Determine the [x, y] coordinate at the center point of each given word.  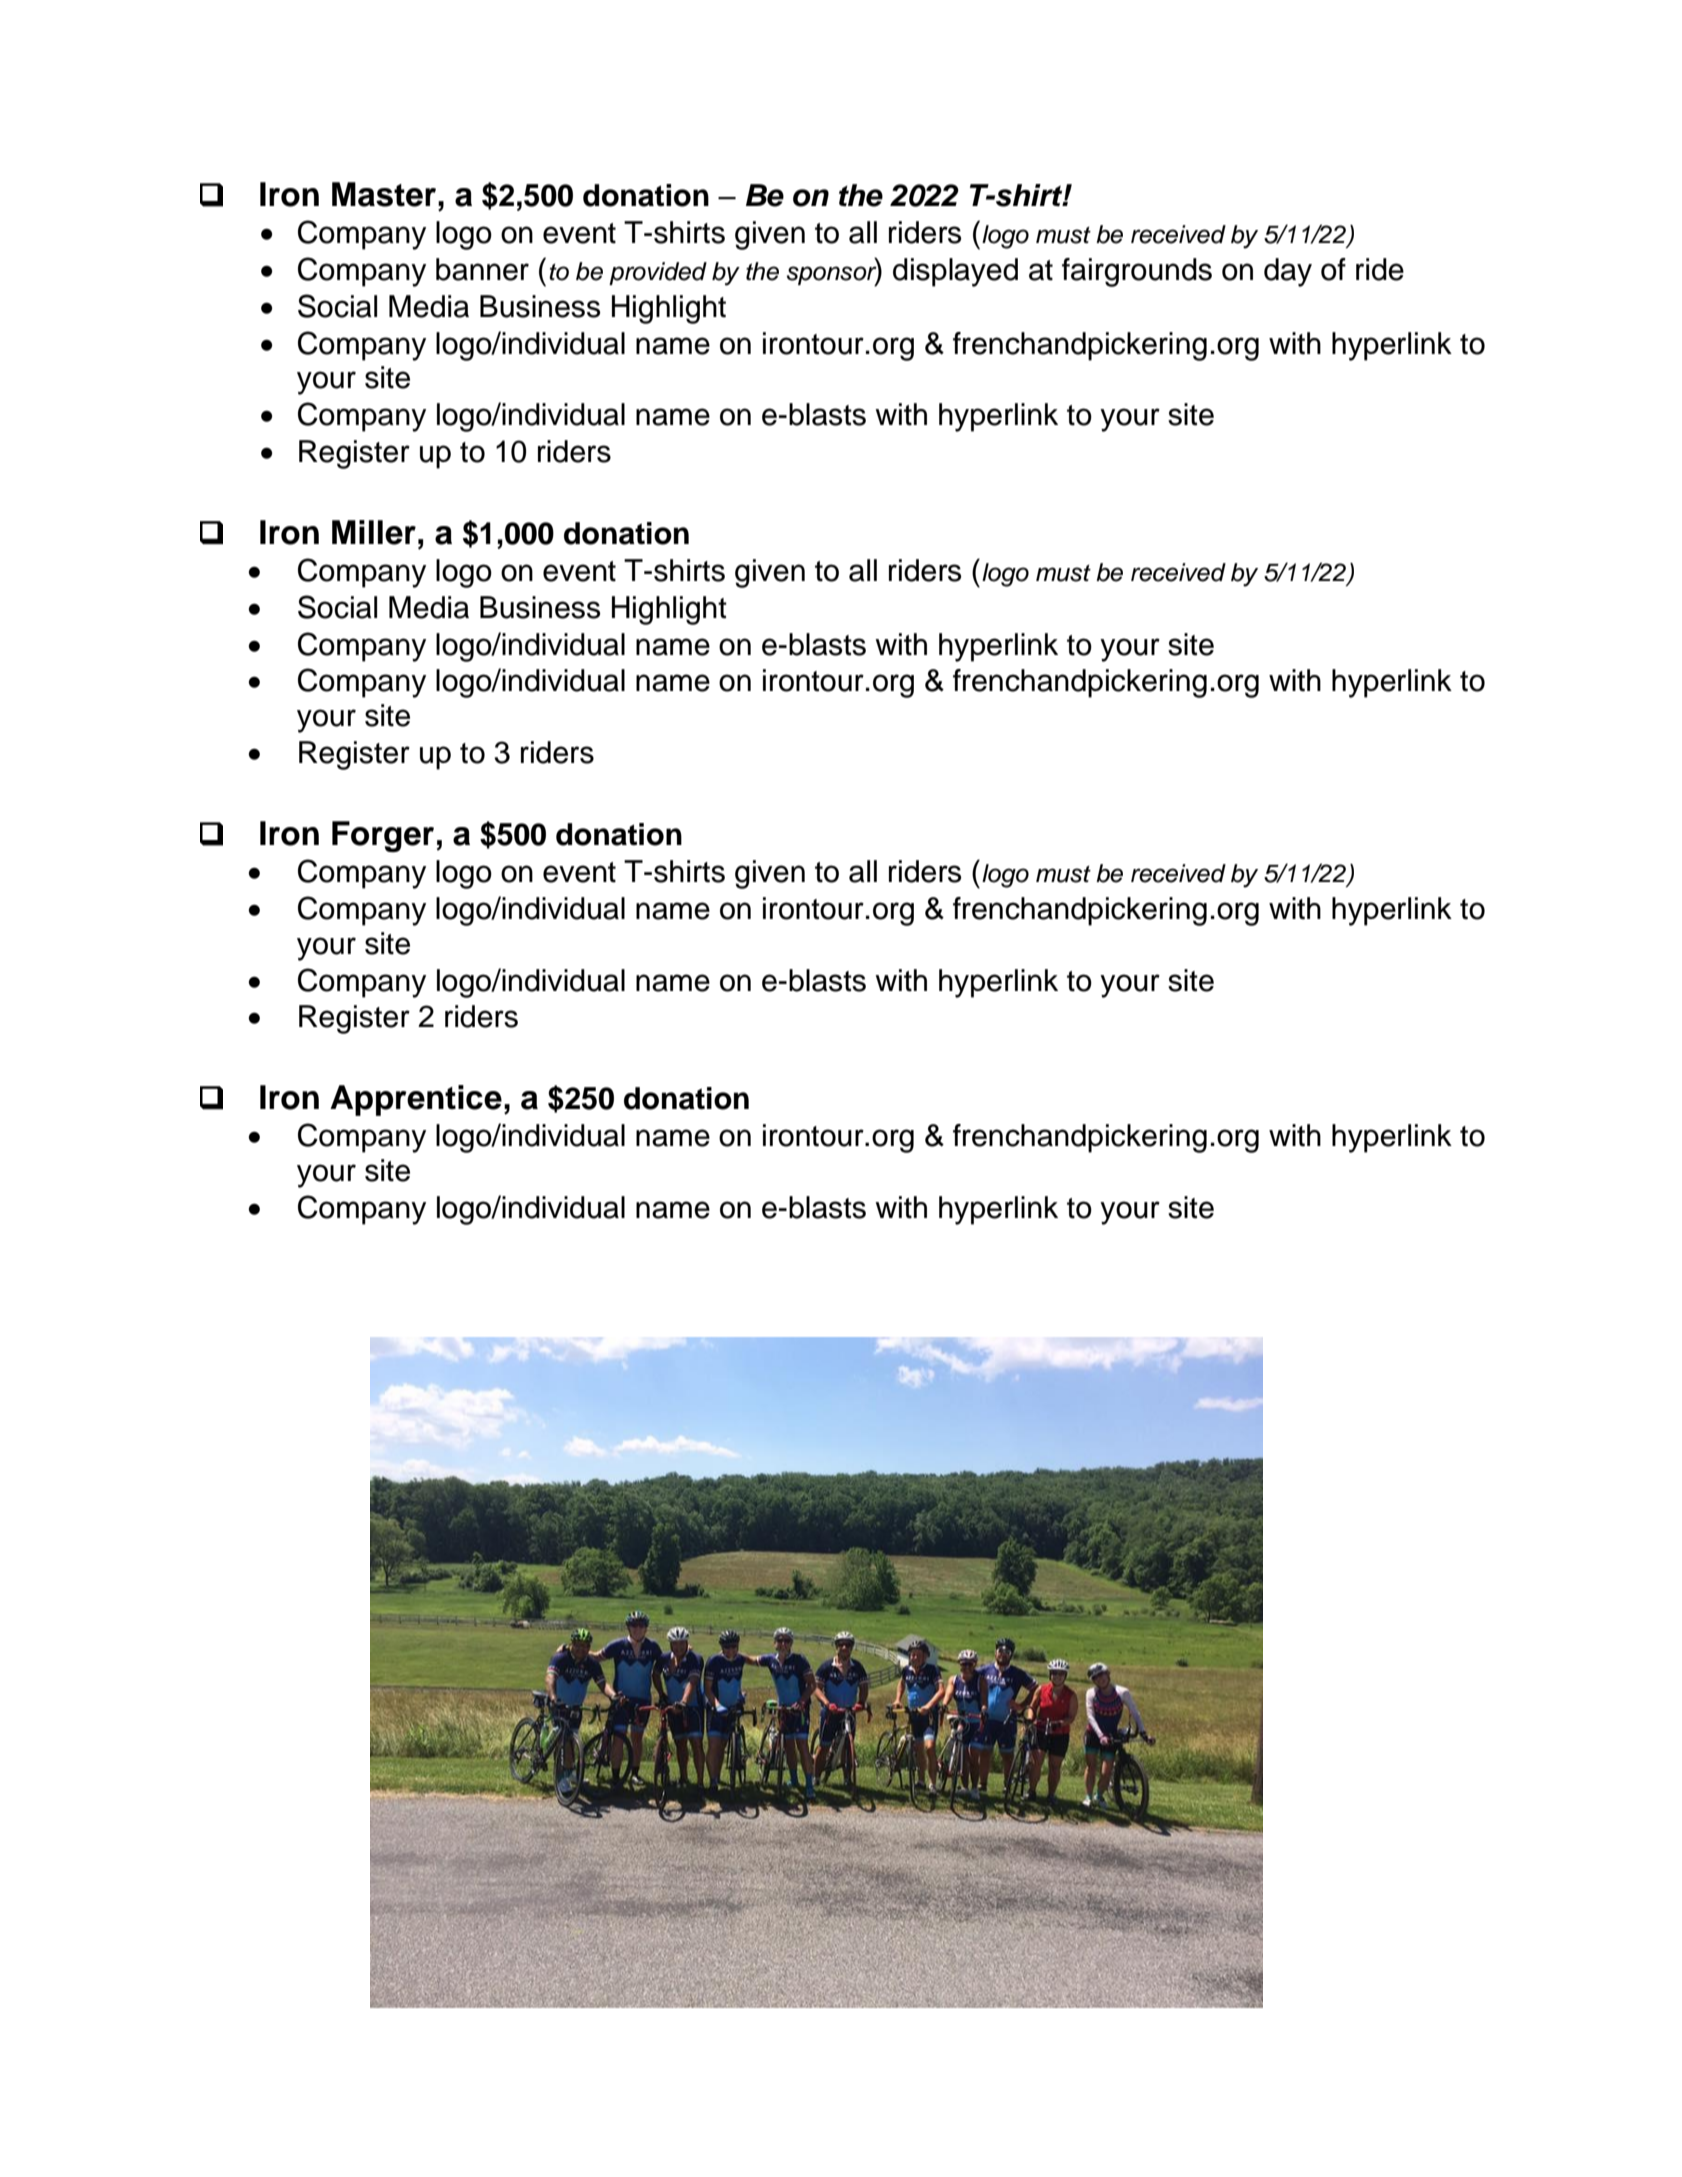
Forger [383, 836]
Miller [374, 532]
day [1288, 272]
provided [658, 273]
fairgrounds [1137, 272]
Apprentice [416, 1100]
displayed [955, 272]
